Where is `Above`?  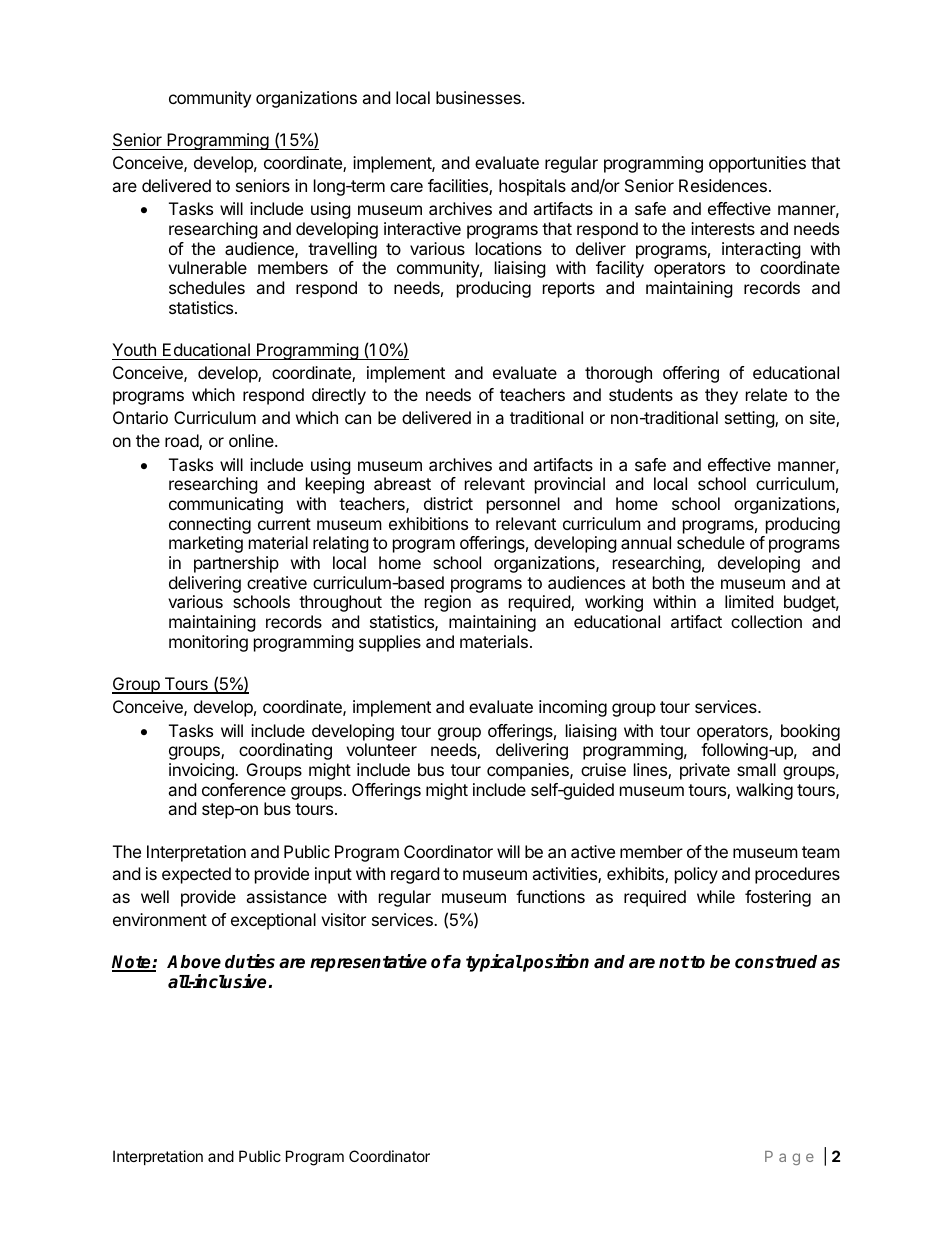
Above is located at coordinates (194, 962).
